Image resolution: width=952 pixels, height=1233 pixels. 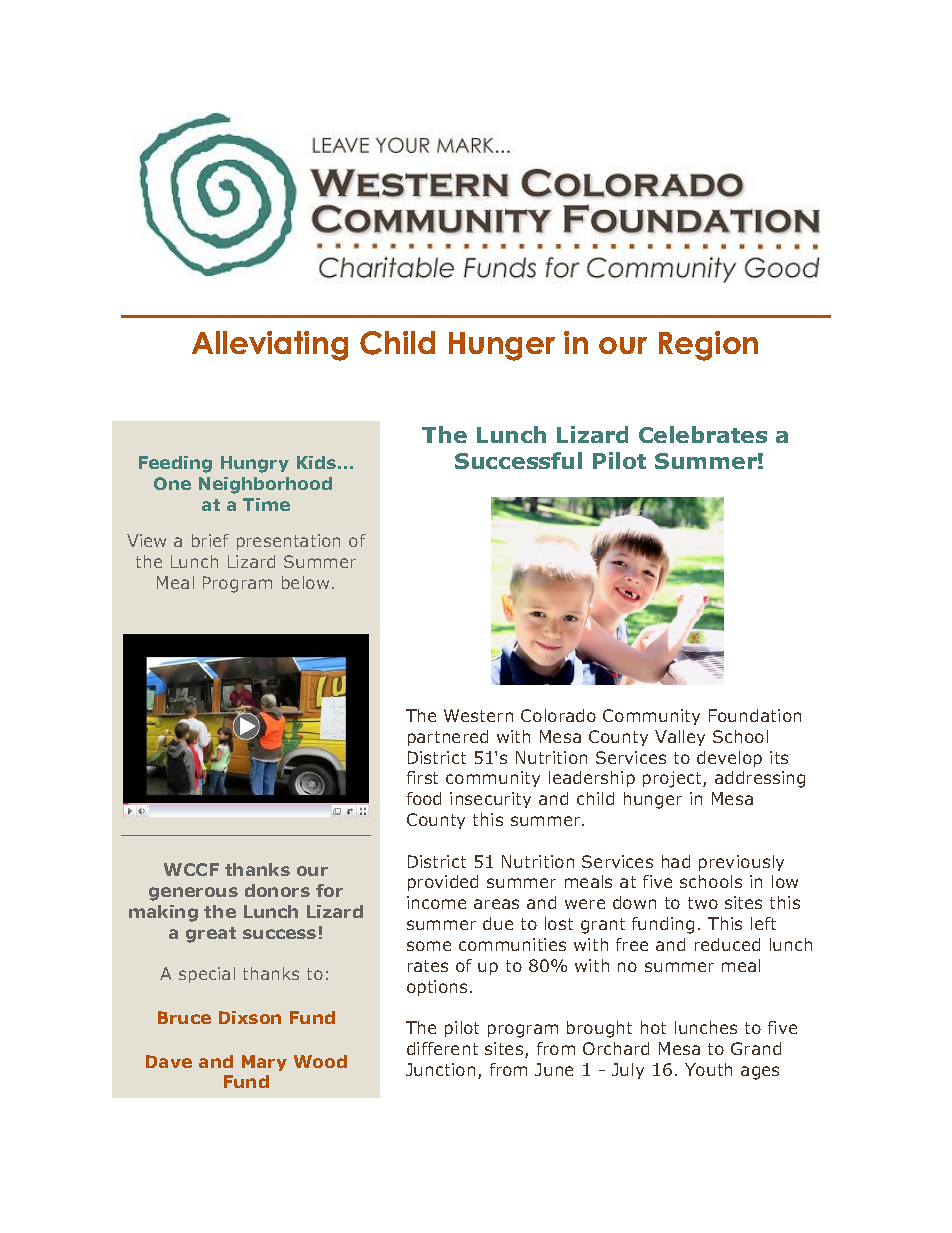 I want to click on had, so click(x=676, y=861).
